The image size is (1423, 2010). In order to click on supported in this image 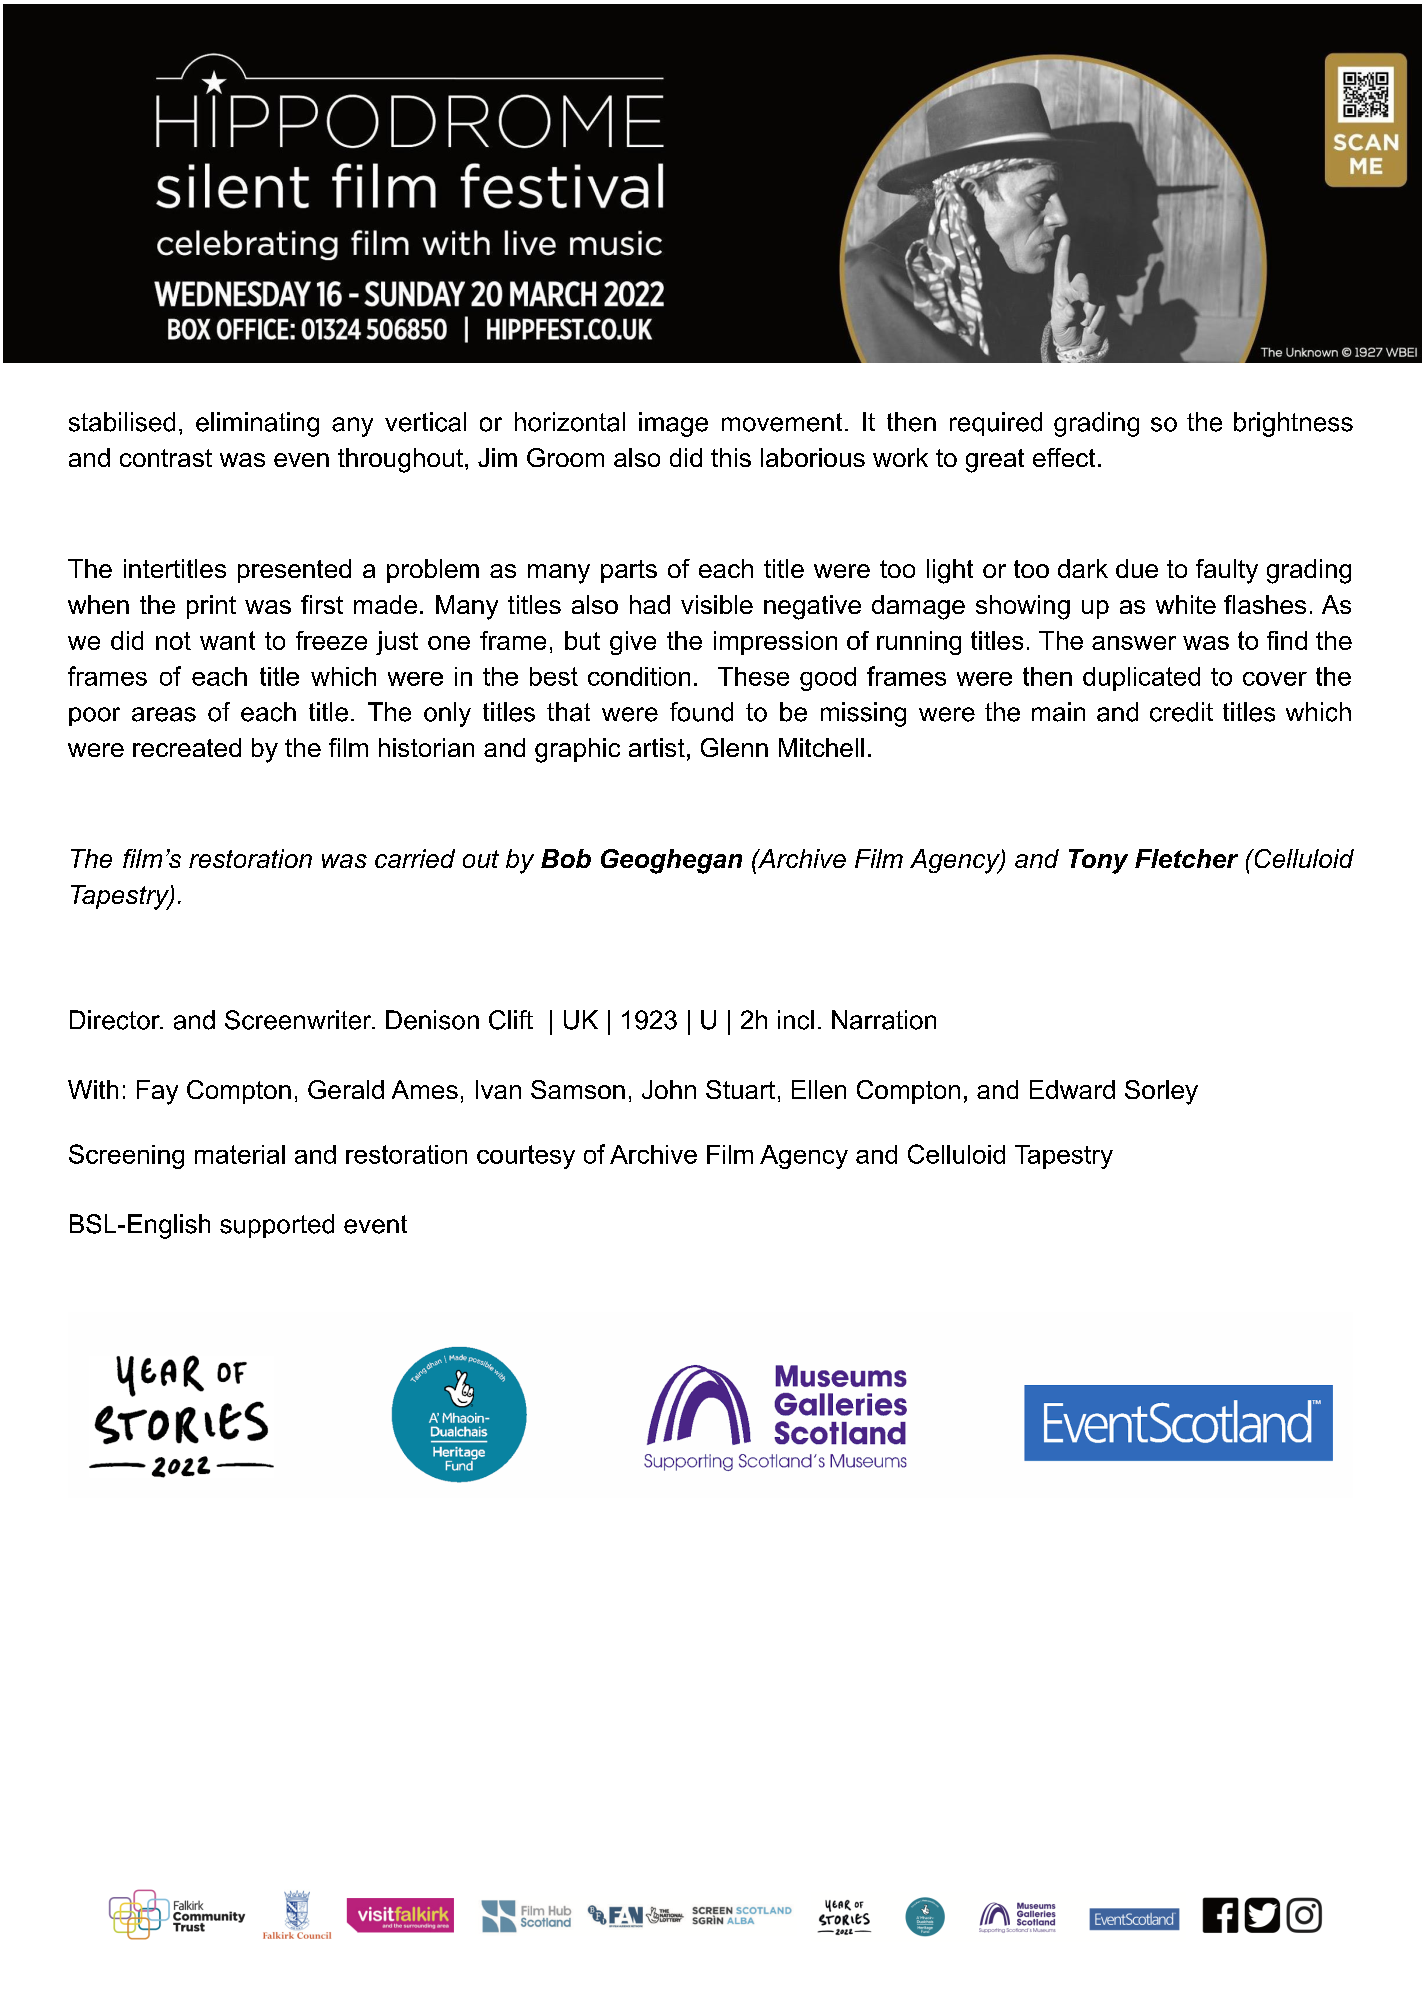, I will do `click(277, 1226)`.
